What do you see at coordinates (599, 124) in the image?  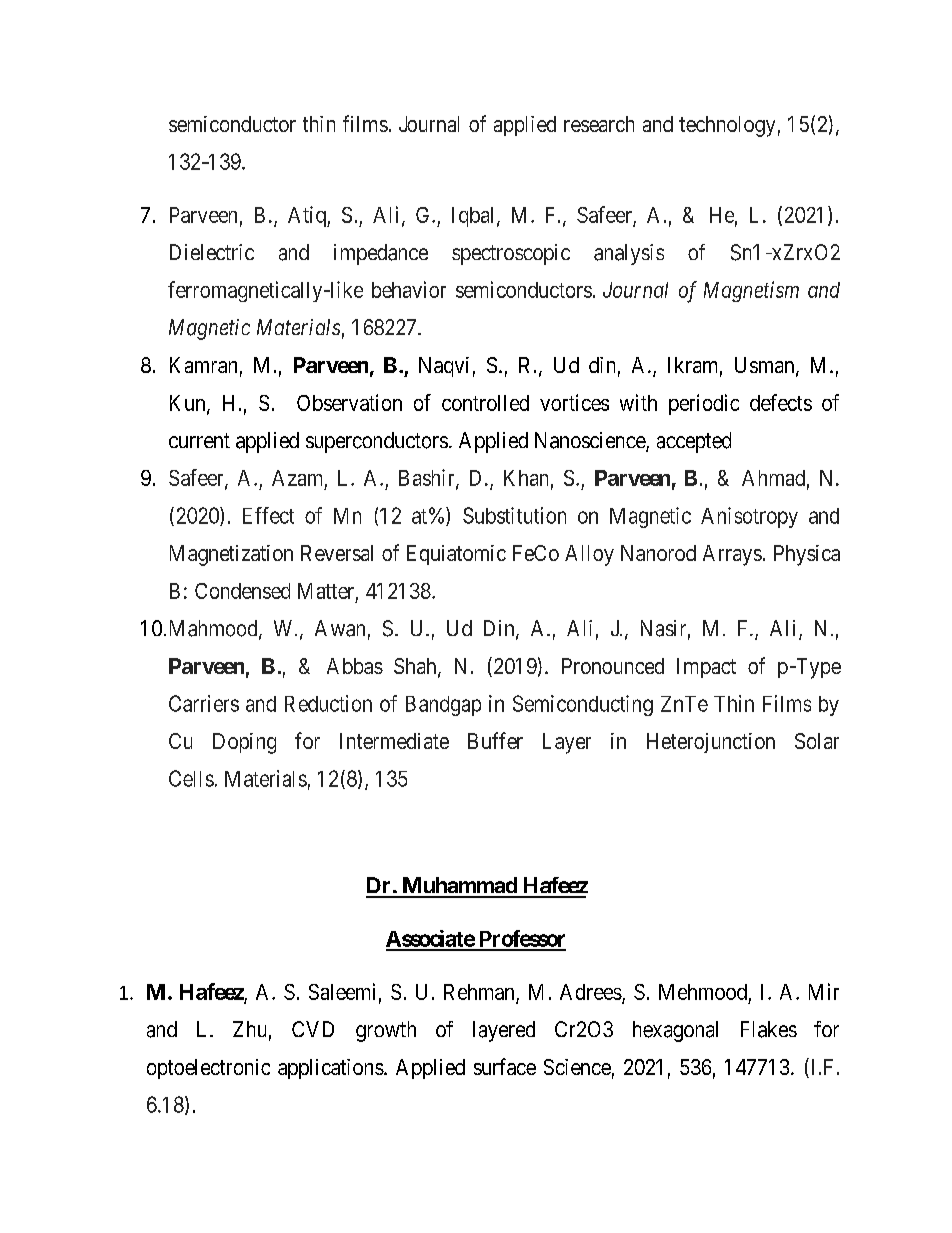 I see `research` at bounding box center [599, 124].
